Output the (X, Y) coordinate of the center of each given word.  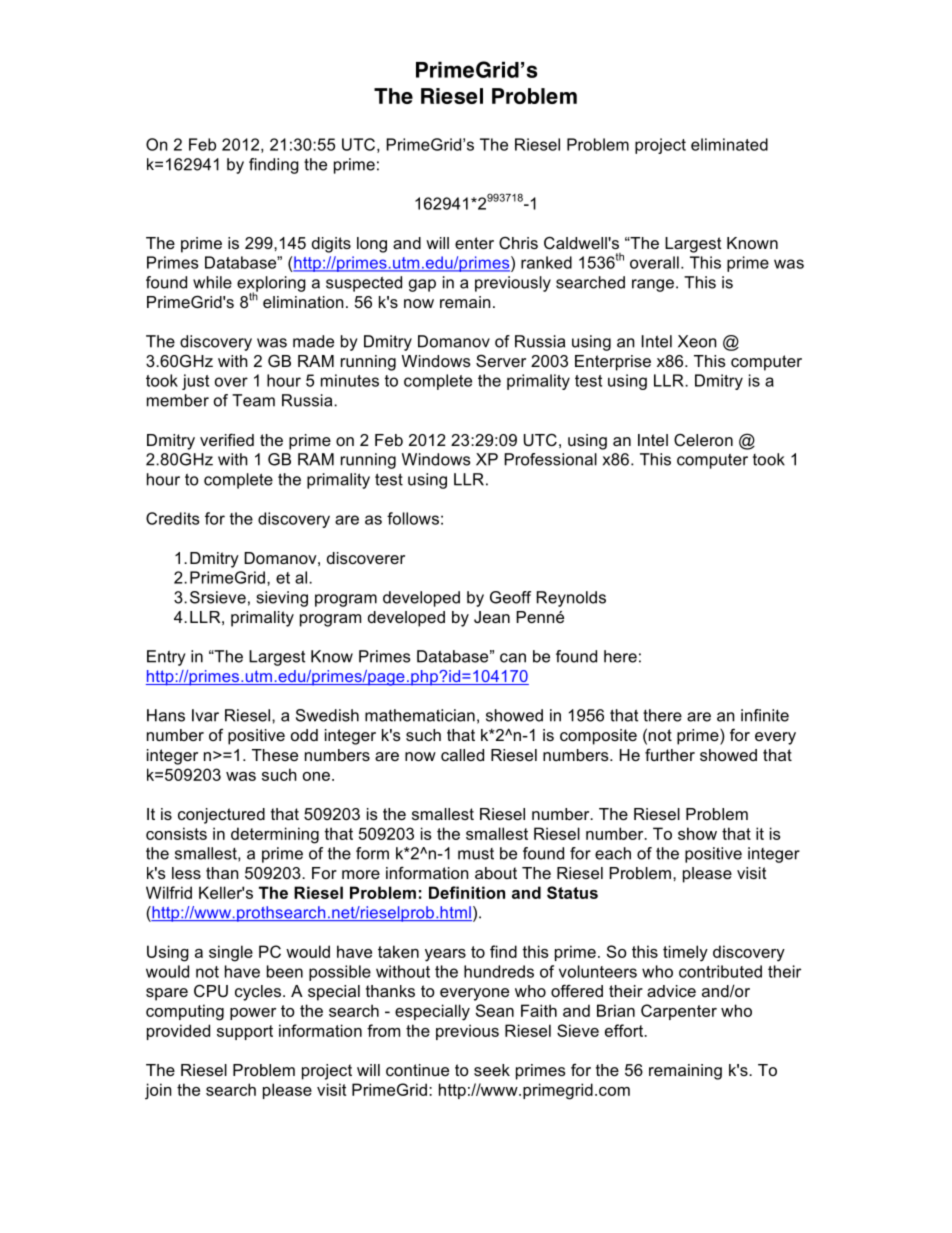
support (245, 1032)
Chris (518, 243)
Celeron (703, 440)
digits (331, 245)
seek (492, 1070)
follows (413, 518)
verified (227, 439)
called (462, 755)
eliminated (729, 144)
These (275, 755)
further (670, 754)
